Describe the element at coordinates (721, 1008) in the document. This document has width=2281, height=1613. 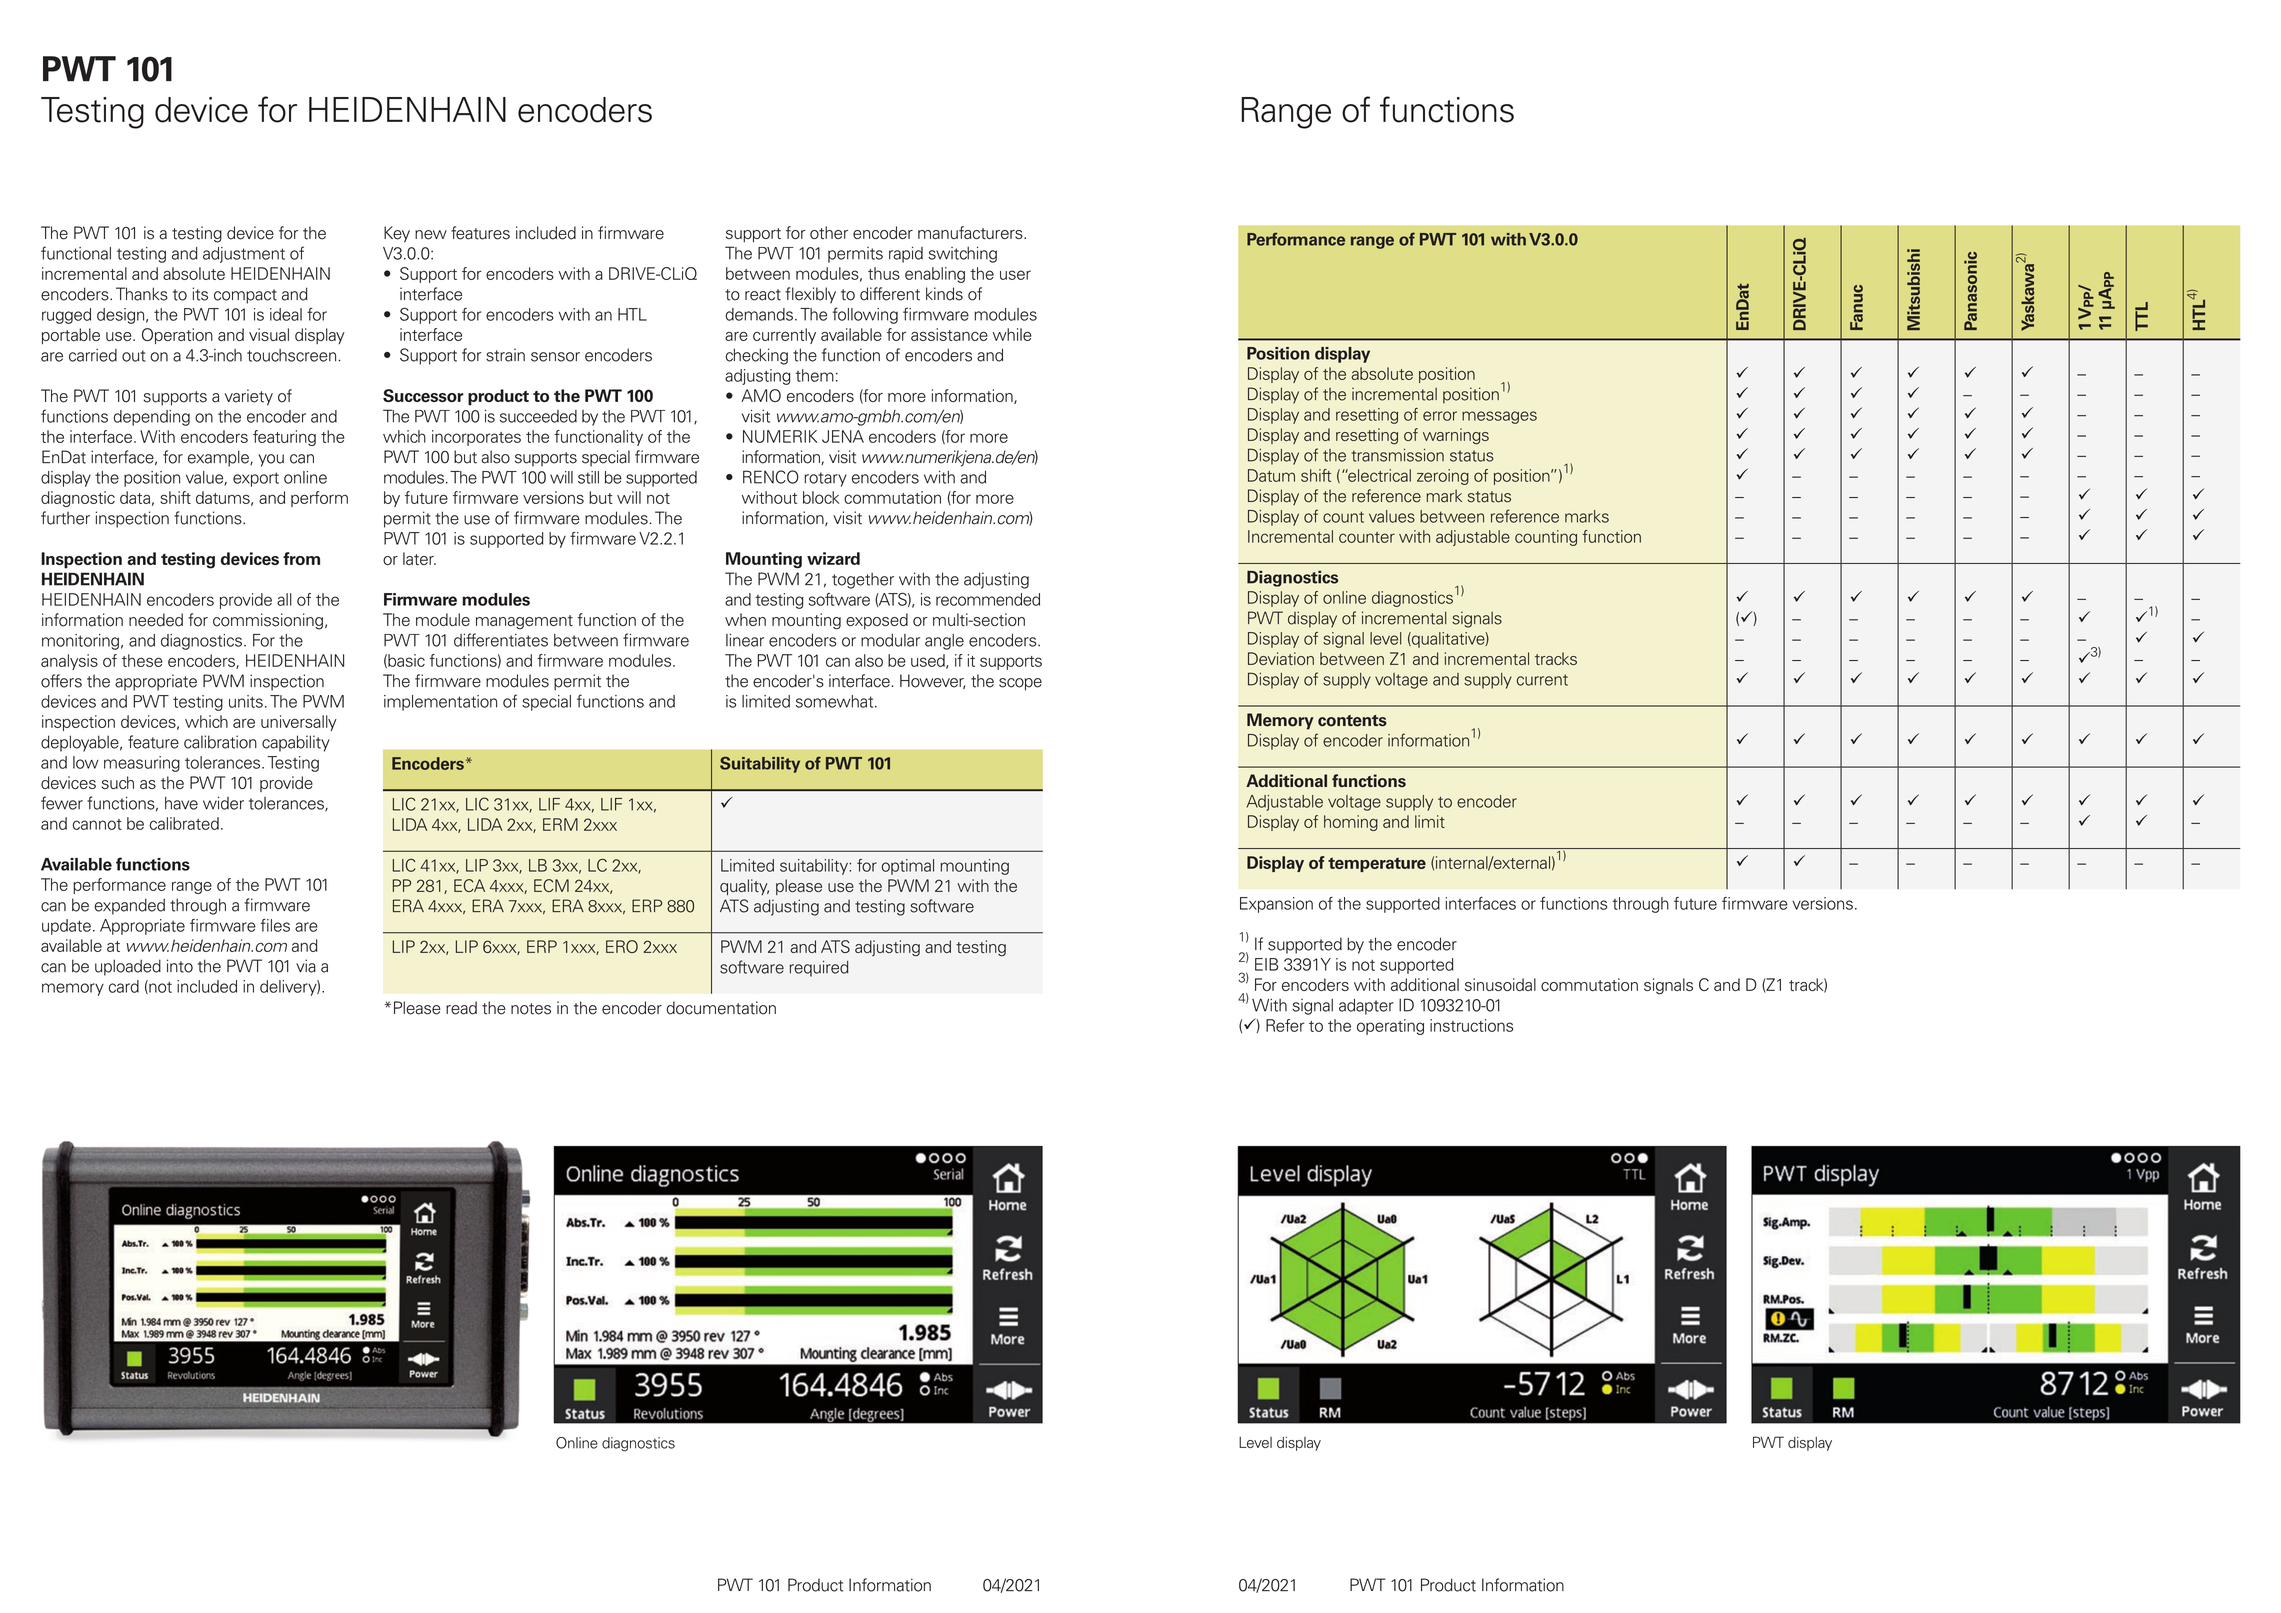
I see `documentation` at that location.
